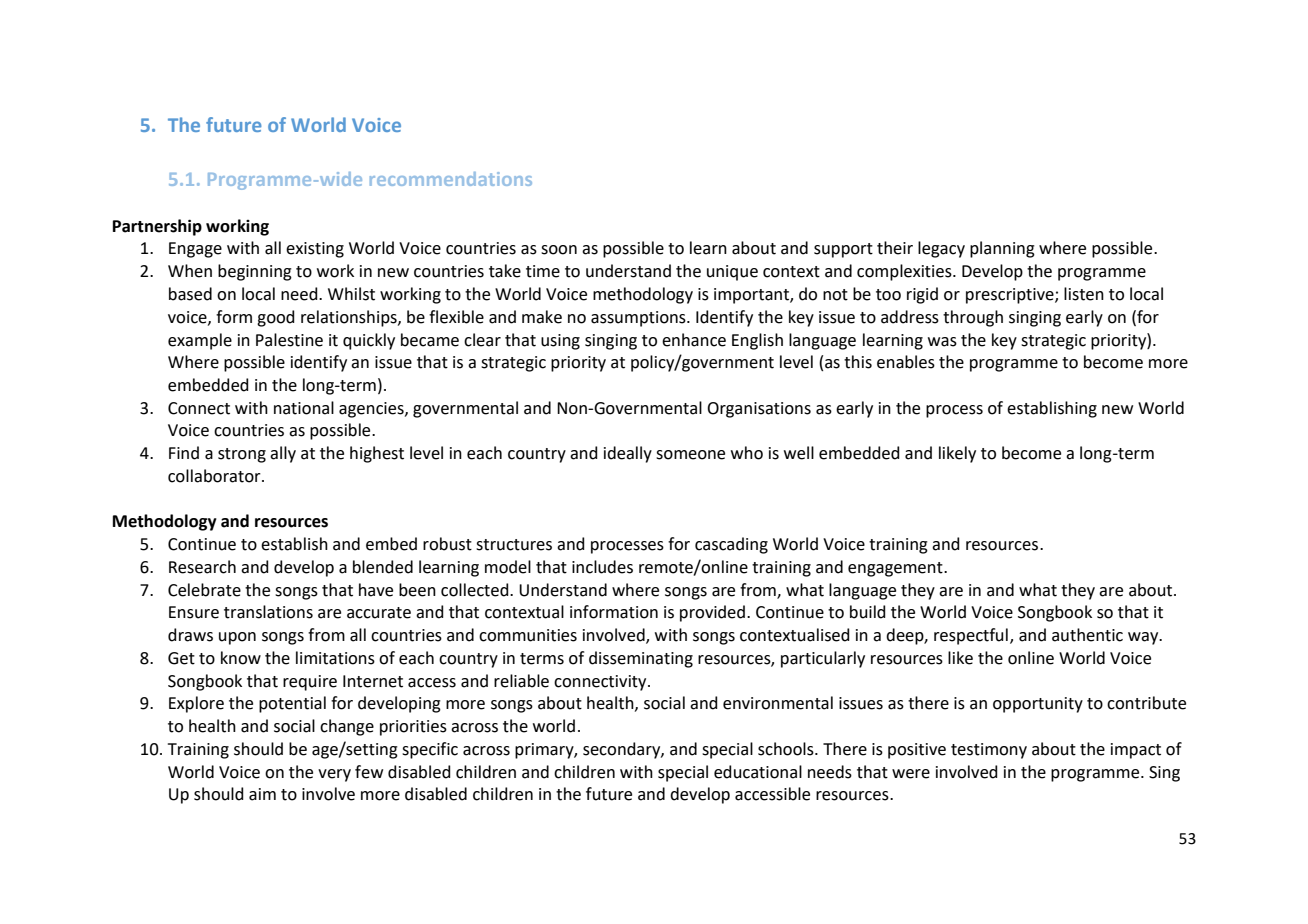 The height and width of the screenshot is (924, 1308). I want to click on testimony, so click(989, 751).
